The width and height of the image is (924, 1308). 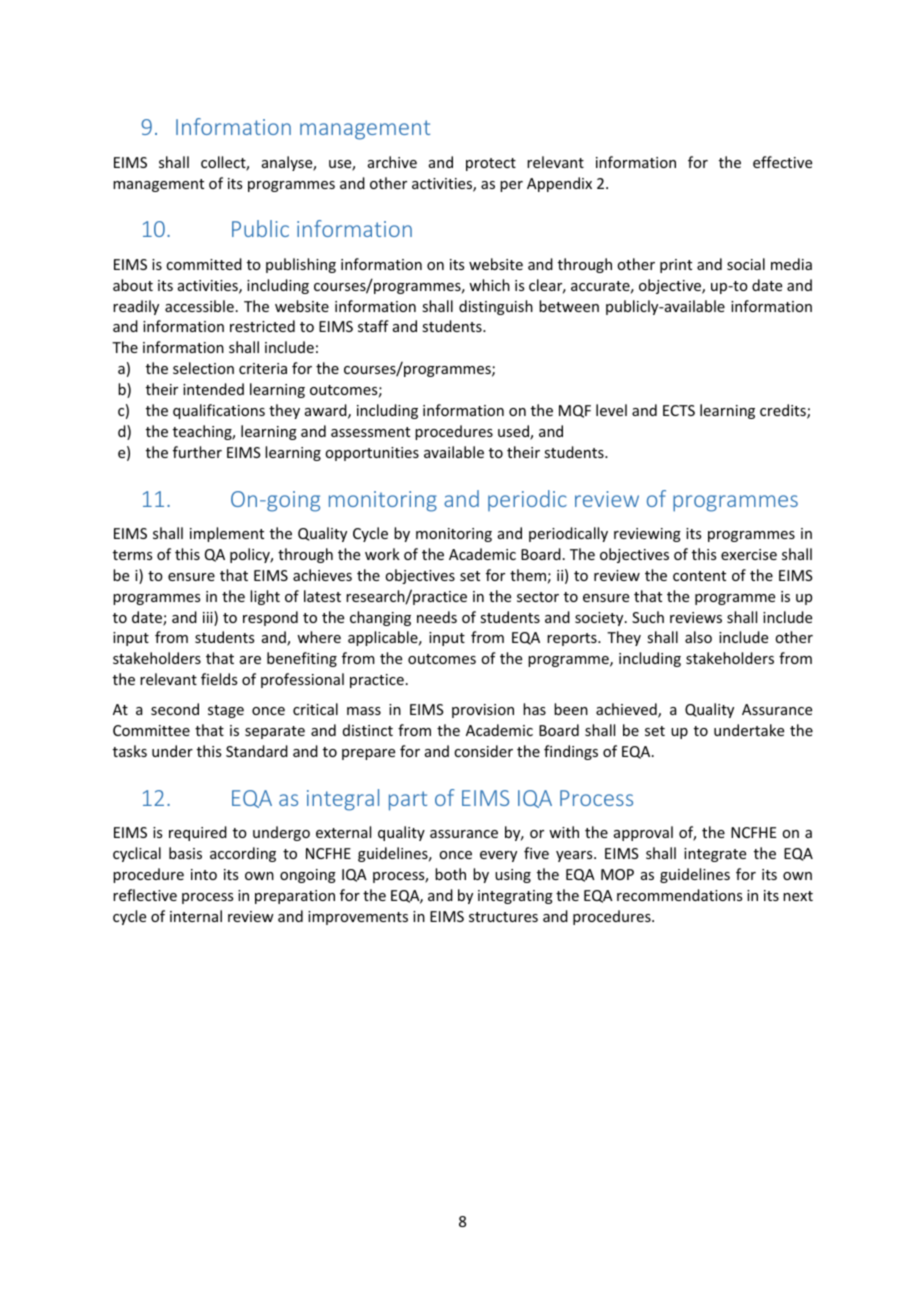 I want to click on both, so click(x=450, y=874).
